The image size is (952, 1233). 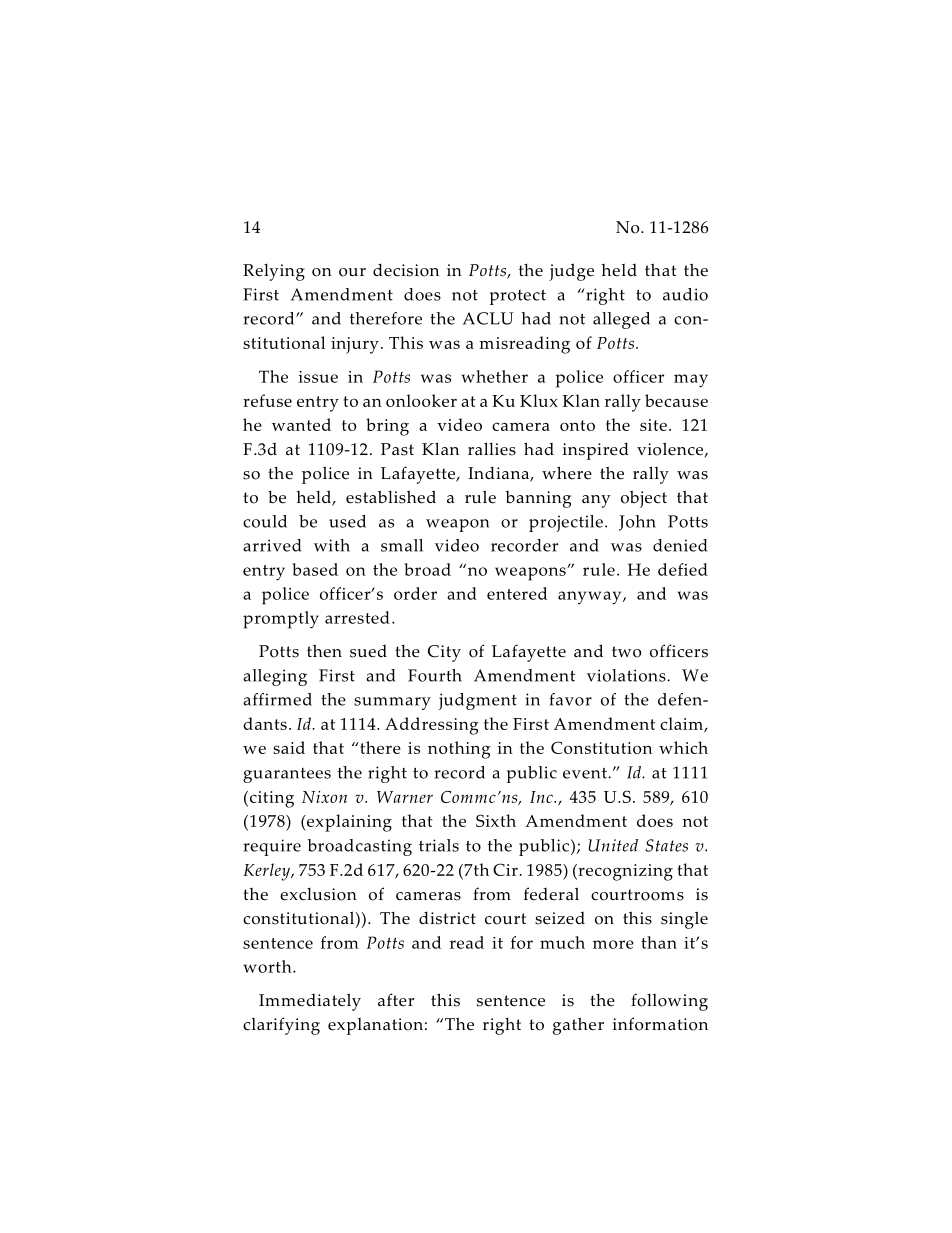 I want to click on alleged, so click(x=621, y=320).
